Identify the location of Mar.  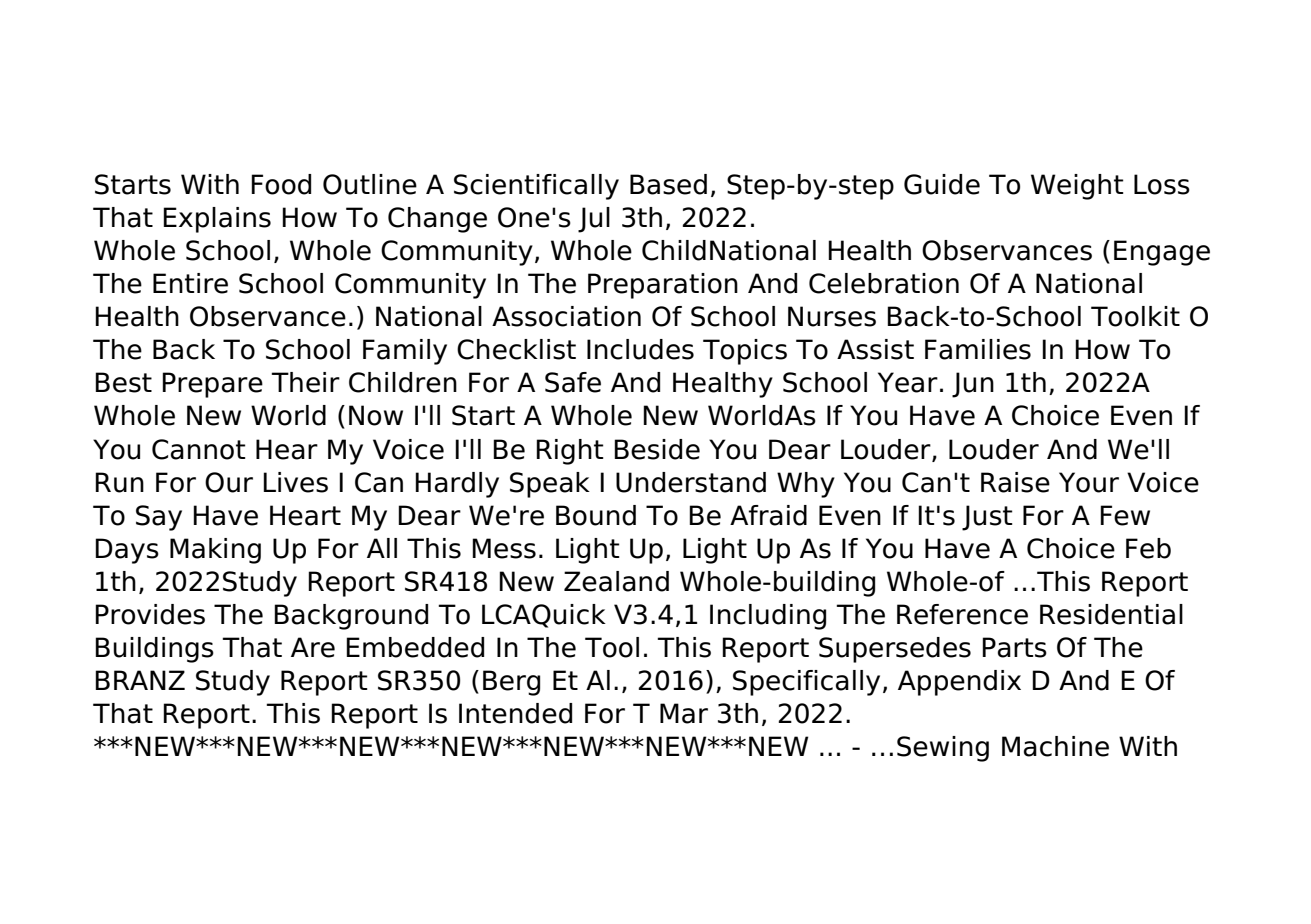
(684, 713).
